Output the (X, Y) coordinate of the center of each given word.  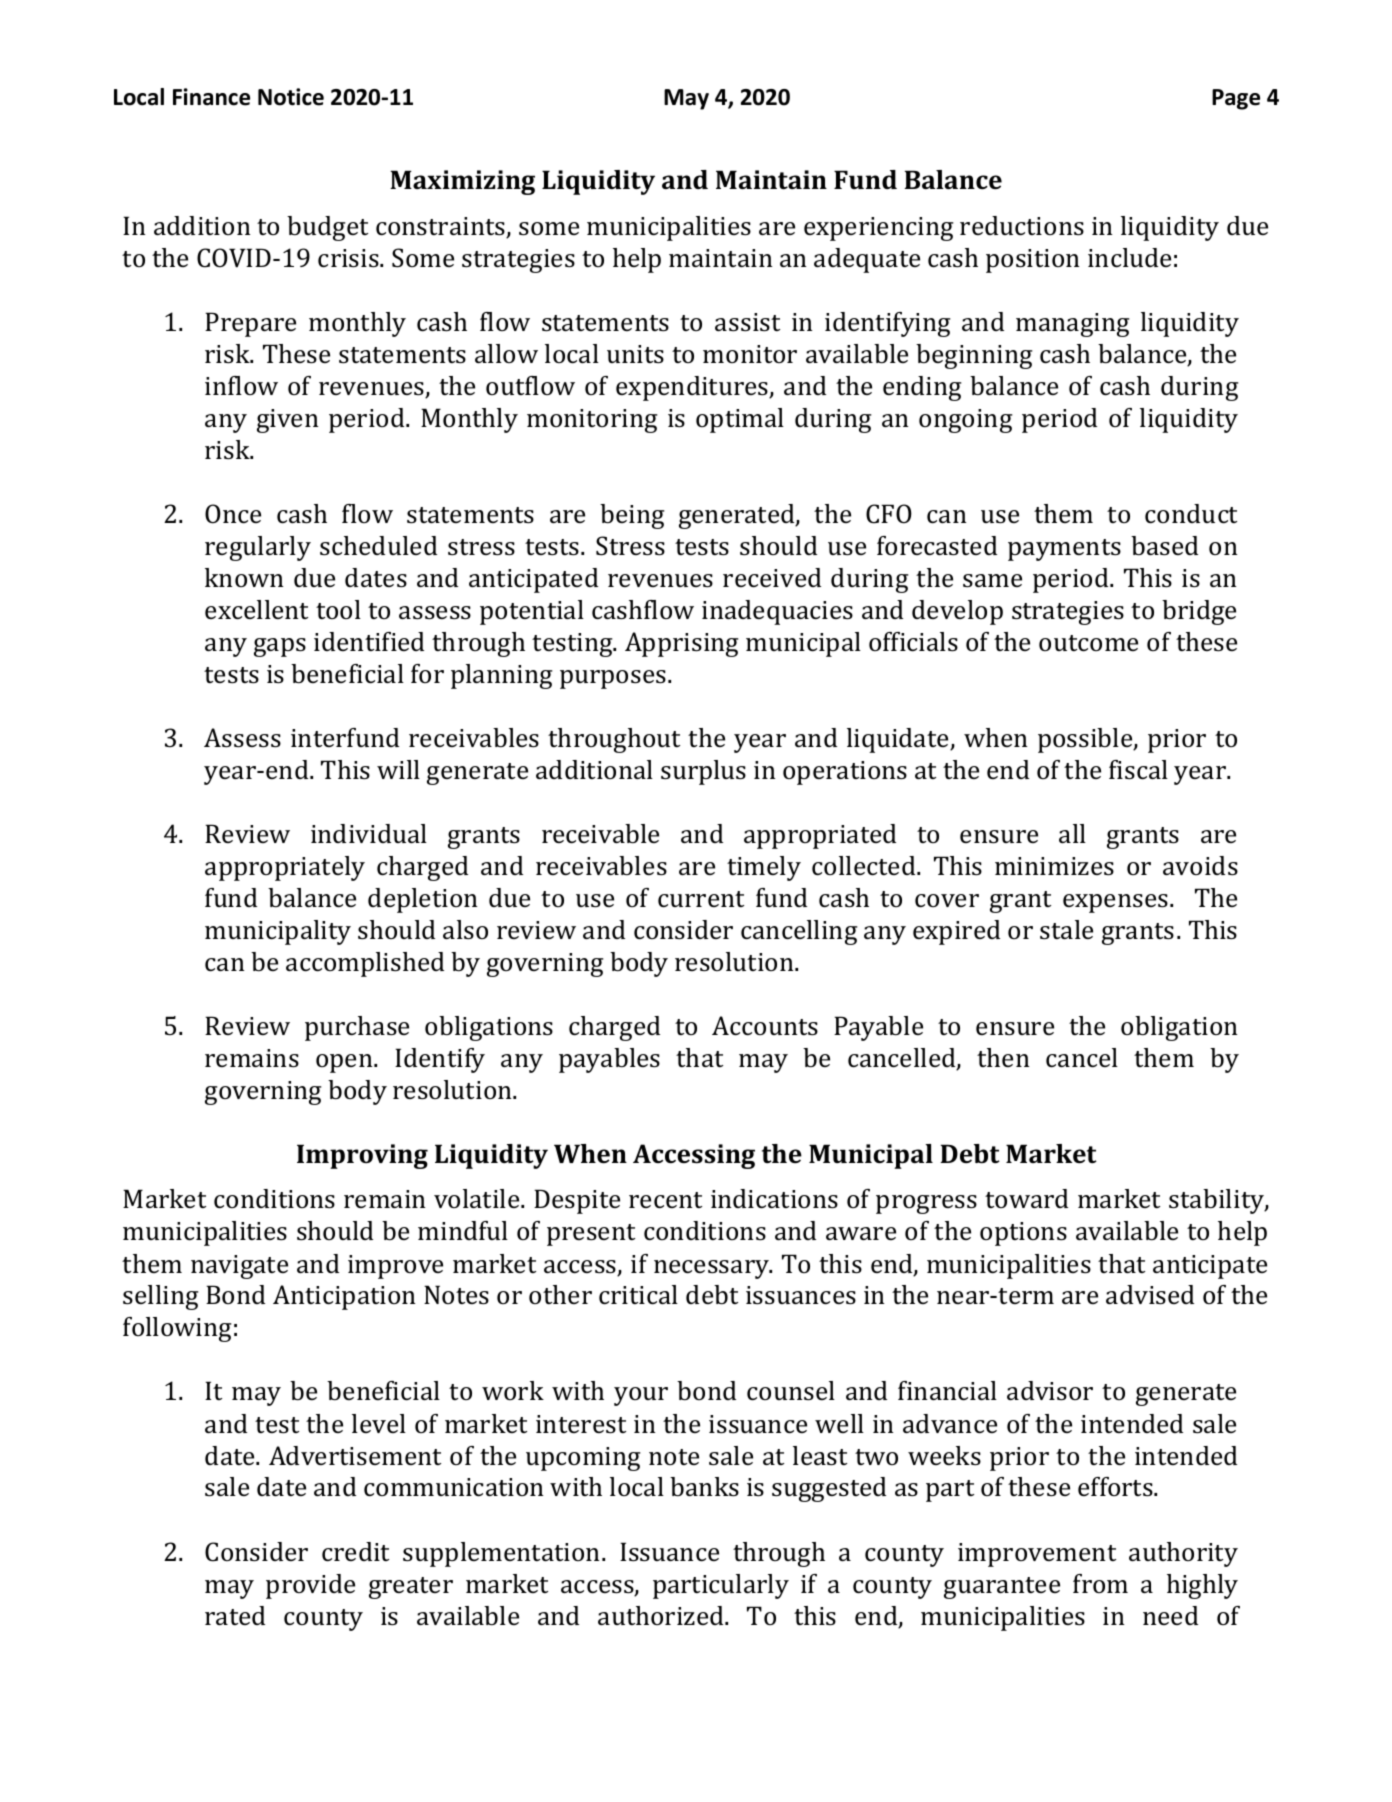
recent (665, 1200)
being (632, 516)
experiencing (878, 229)
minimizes (1054, 866)
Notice (291, 97)
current (701, 899)
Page (1236, 99)
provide (310, 1586)
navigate (239, 1267)
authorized (662, 1616)
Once (233, 514)
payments (1064, 550)
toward (1026, 1199)
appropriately (285, 868)
